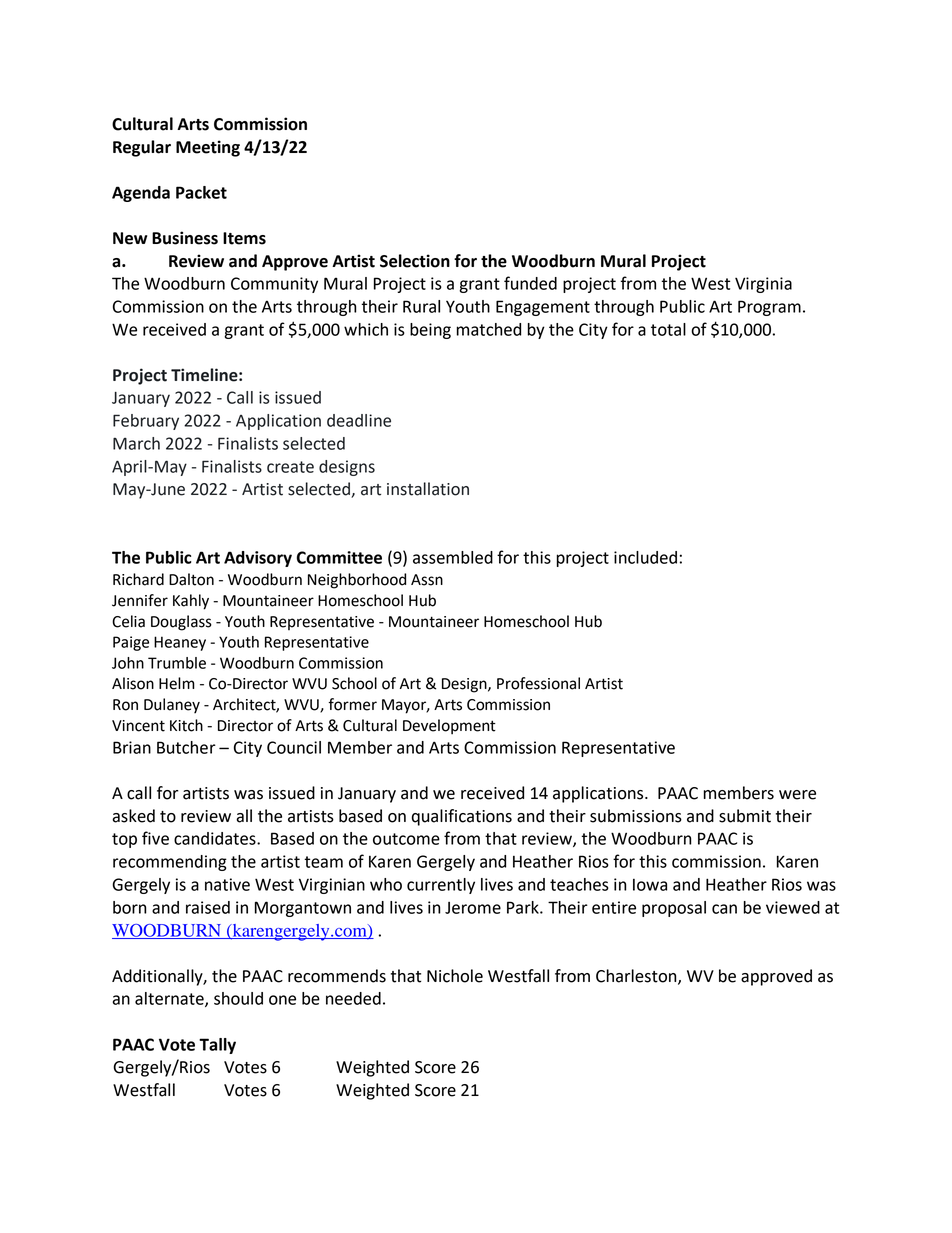 This image has height=1233, width=952. Describe the element at coordinates (191, 579) in the image. I see `Dalton` at that location.
